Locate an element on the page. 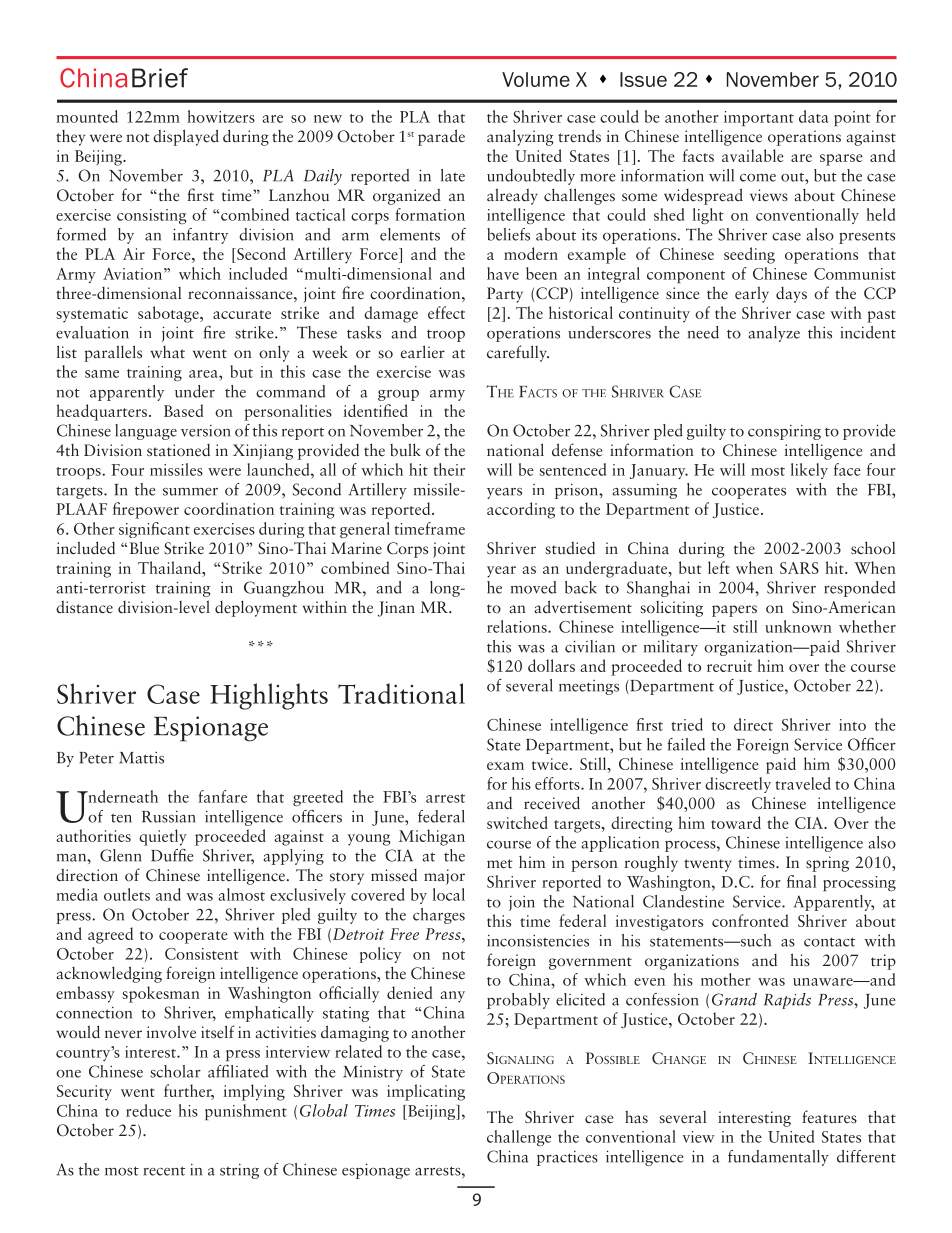 This image has height=1233, width=952. parade is located at coordinates (441, 137).
